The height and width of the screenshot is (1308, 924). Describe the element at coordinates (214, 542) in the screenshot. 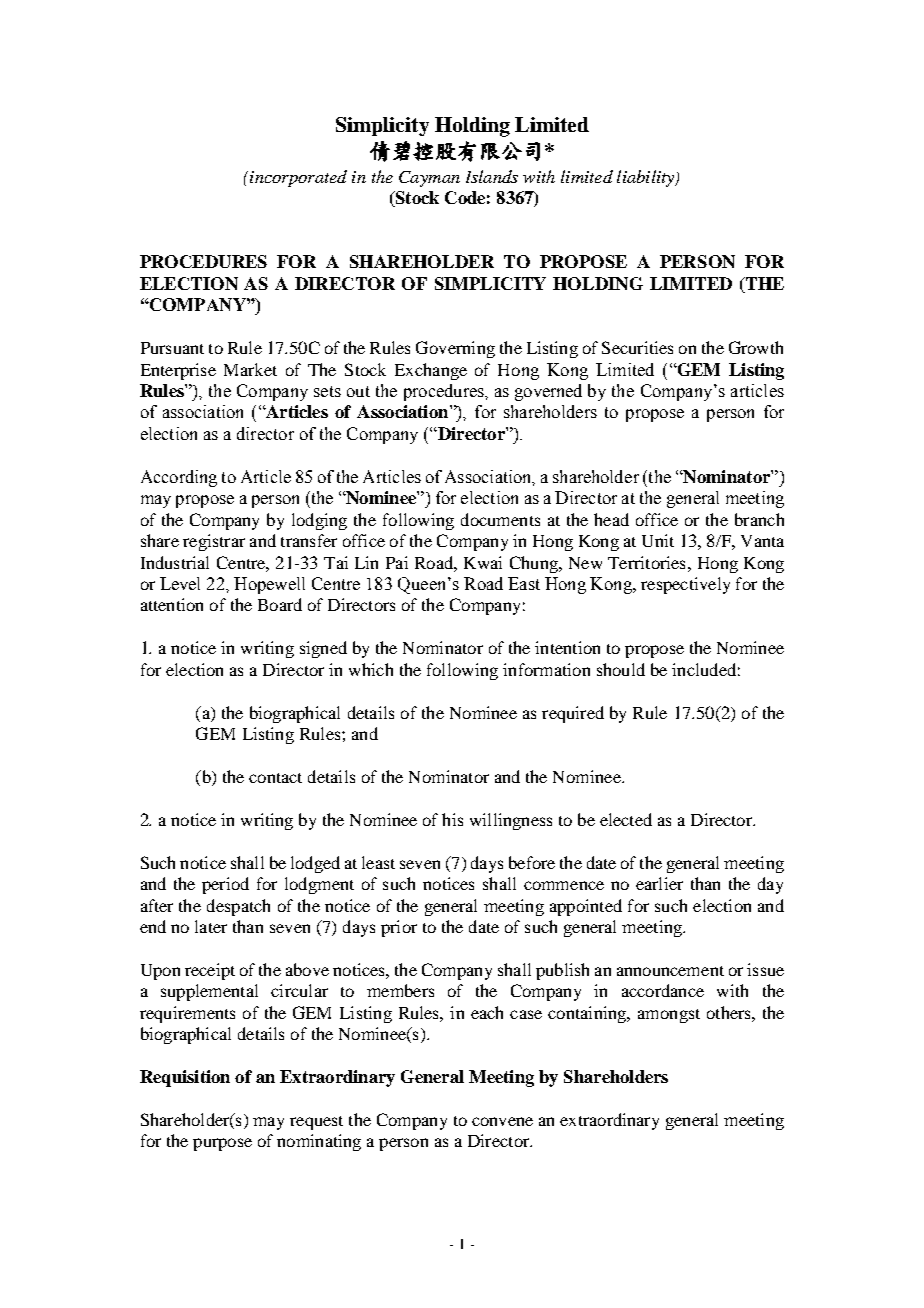

I see `registrar` at that location.
